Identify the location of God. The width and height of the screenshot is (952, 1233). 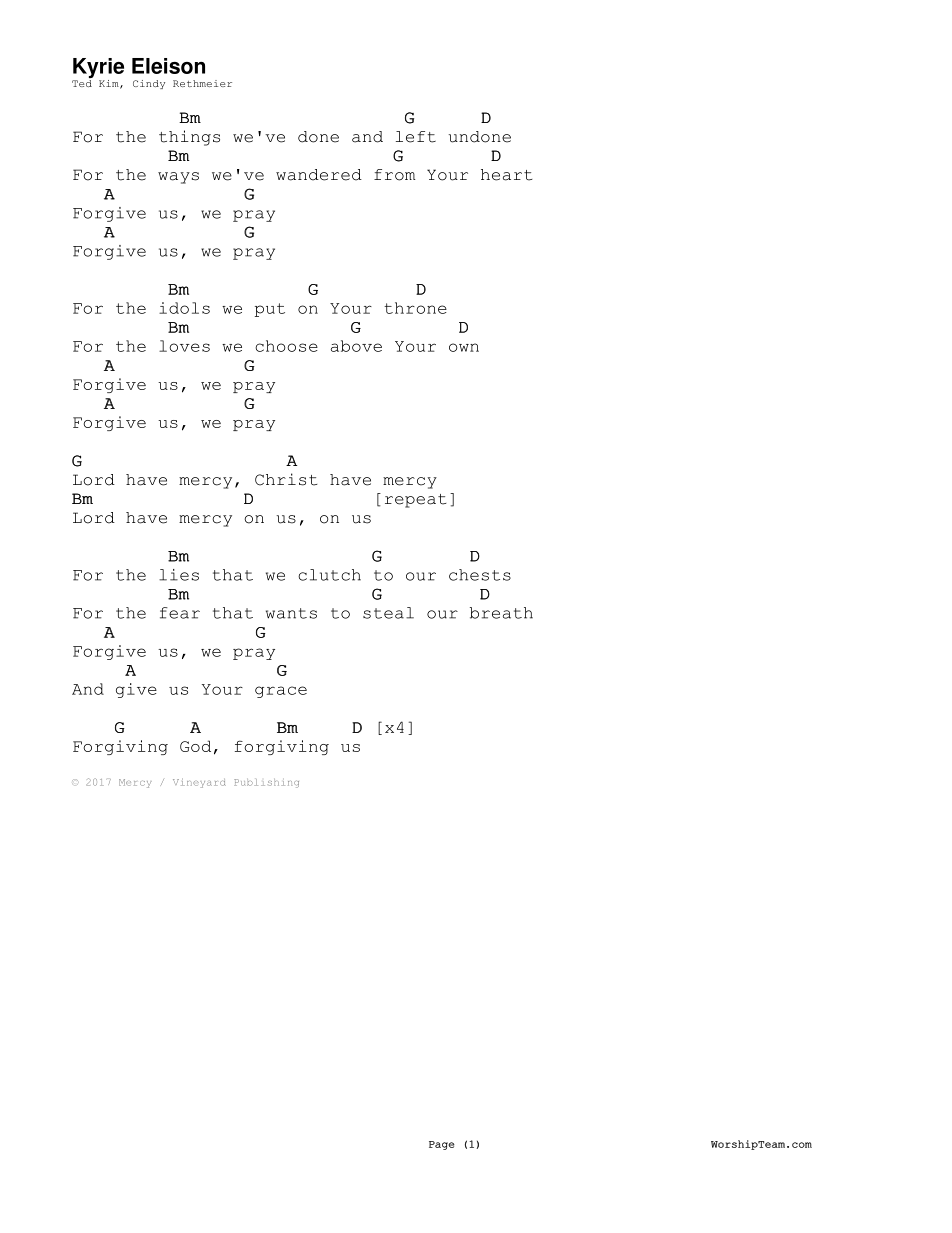
(195, 746).
